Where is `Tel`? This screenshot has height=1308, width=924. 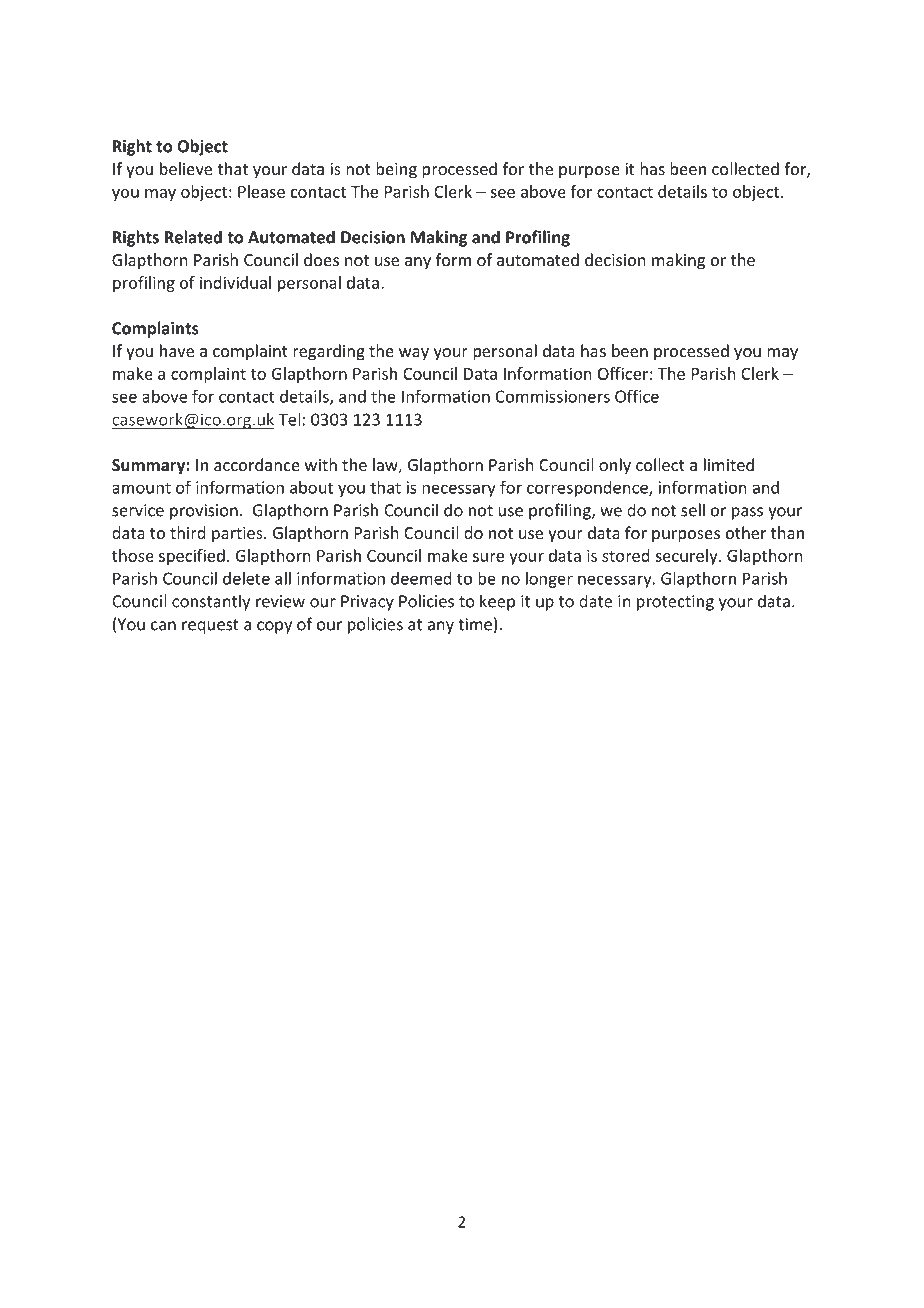 Tel is located at coordinates (289, 419).
